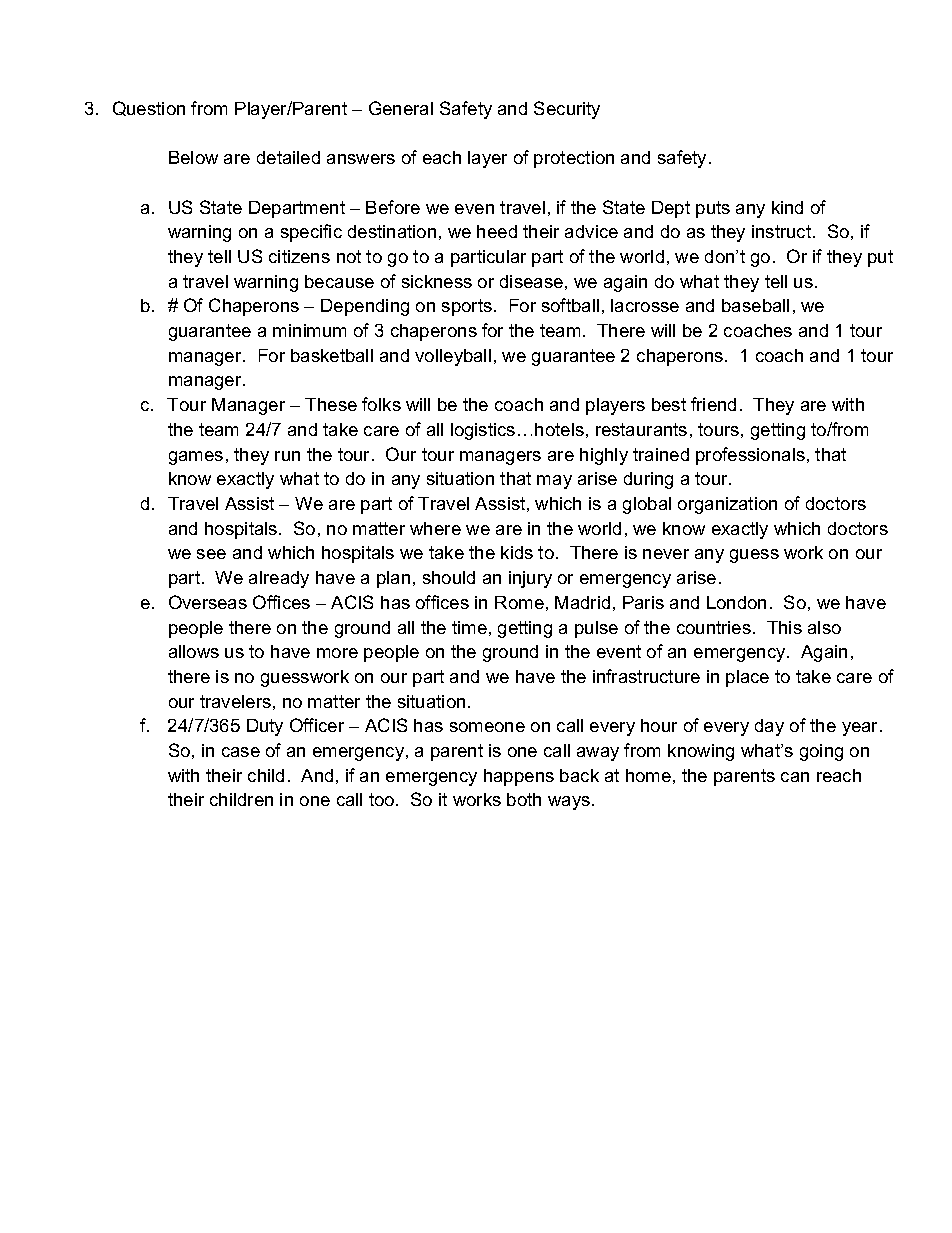 The width and height of the image is (952, 1233). Describe the element at coordinates (211, 554) in the image. I see `see` at that location.
